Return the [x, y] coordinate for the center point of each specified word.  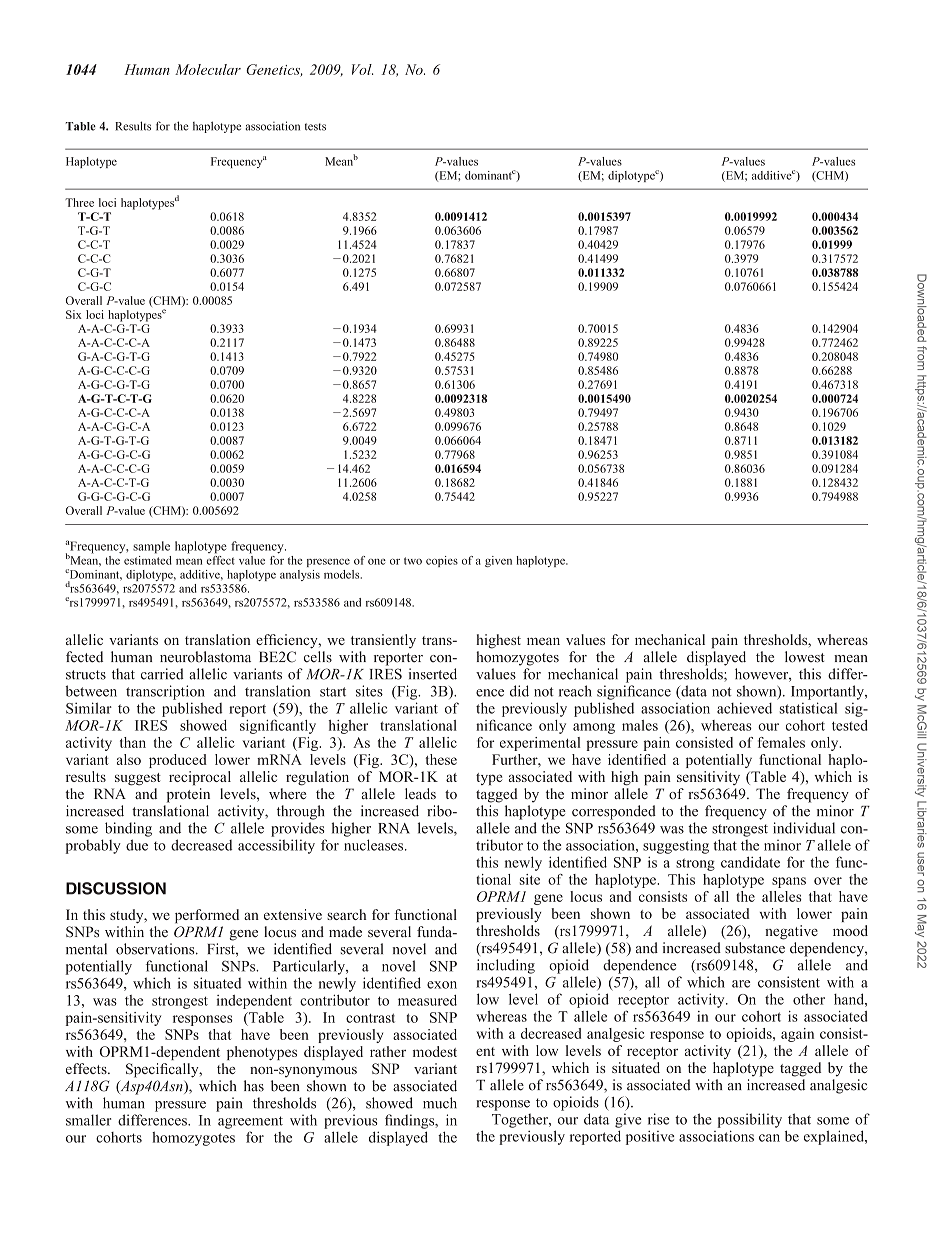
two [413, 561]
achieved [744, 708]
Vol [363, 69]
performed [207, 916]
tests [315, 127]
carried [162, 674]
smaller [88, 1120]
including [506, 966]
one [377, 562]
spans [789, 882]
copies [442, 561]
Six [74, 314]
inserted [433, 674]
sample [151, 547]
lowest [805, 657]
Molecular [208, 69]
